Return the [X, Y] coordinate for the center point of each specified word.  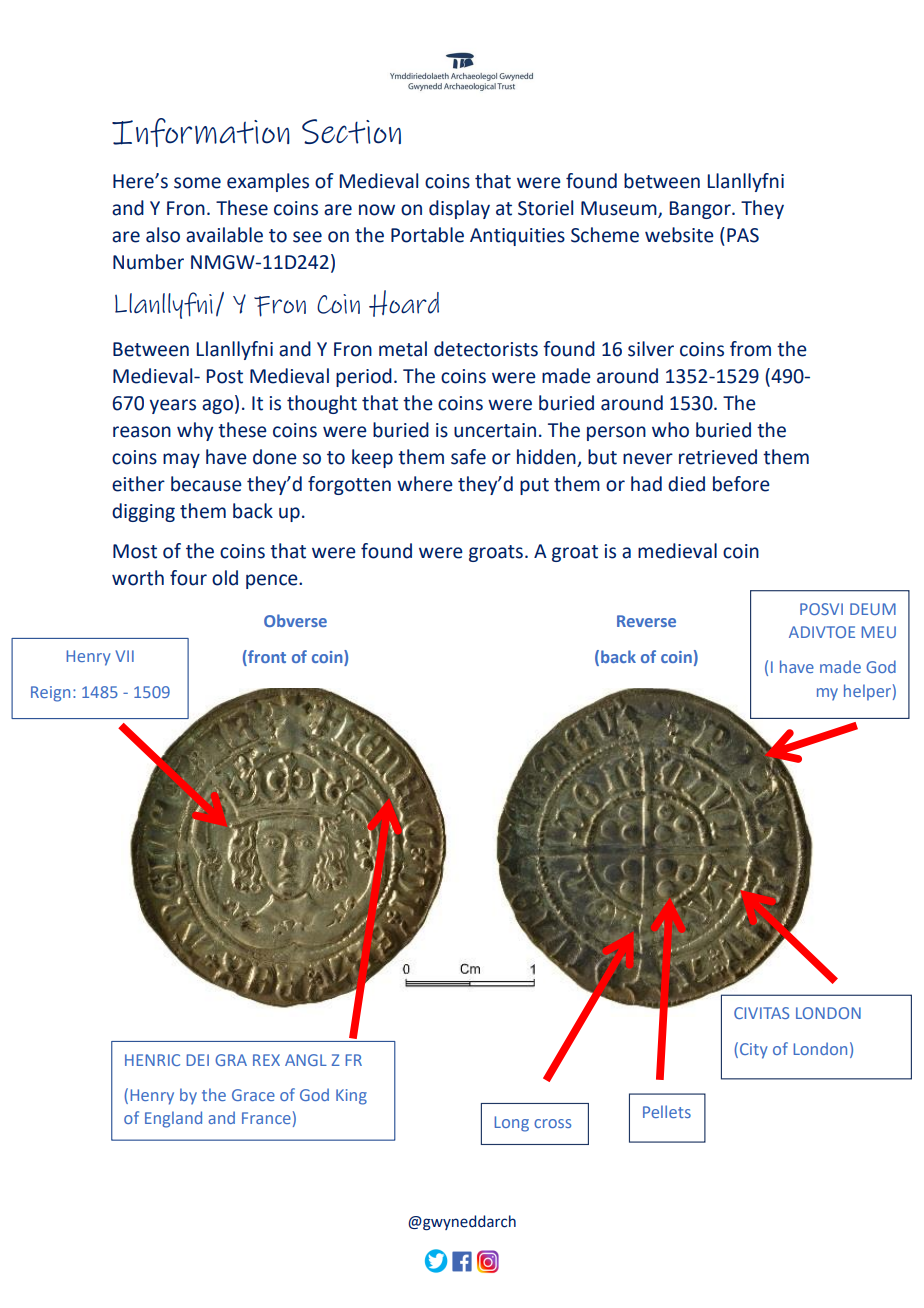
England [173, 1119]
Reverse [646, 621]
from [750, 349]
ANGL [306, 1060]
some [197, 183]
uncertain [495, 430]
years [172, 406]
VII [125, 656]
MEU [879, 632]
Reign [50, 694]
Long [512, 1124]
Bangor [701, 210]
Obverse [295, 620]
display [459, 209]
